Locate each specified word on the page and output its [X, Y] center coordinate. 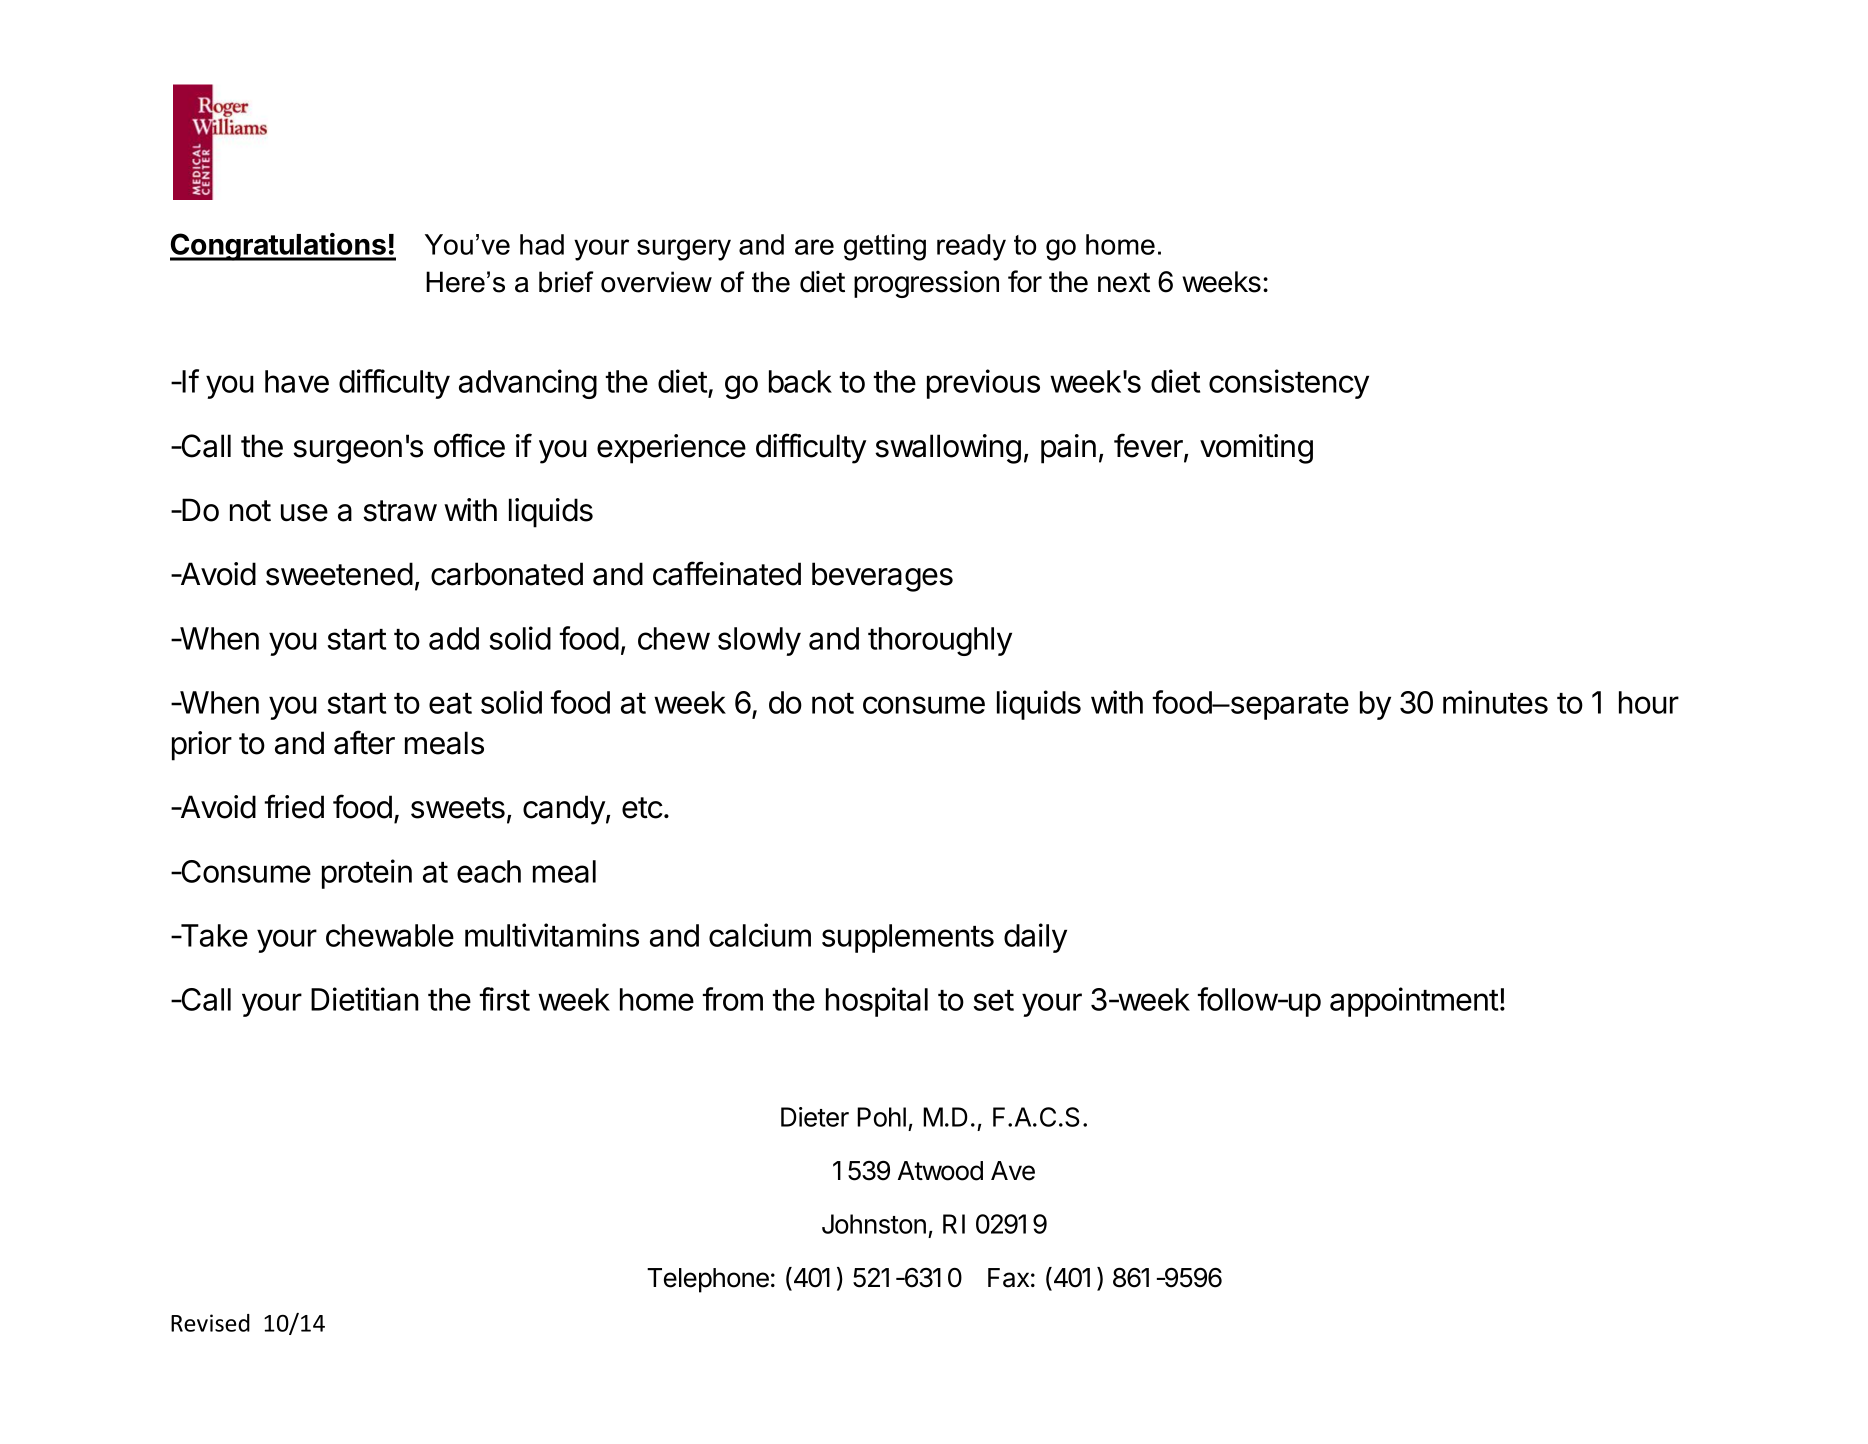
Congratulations [279, 247]
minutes [1495, 702]
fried [294, 806]
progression [926, 284]
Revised [210, 1323]
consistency [1289, 384]
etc [642, 808]
